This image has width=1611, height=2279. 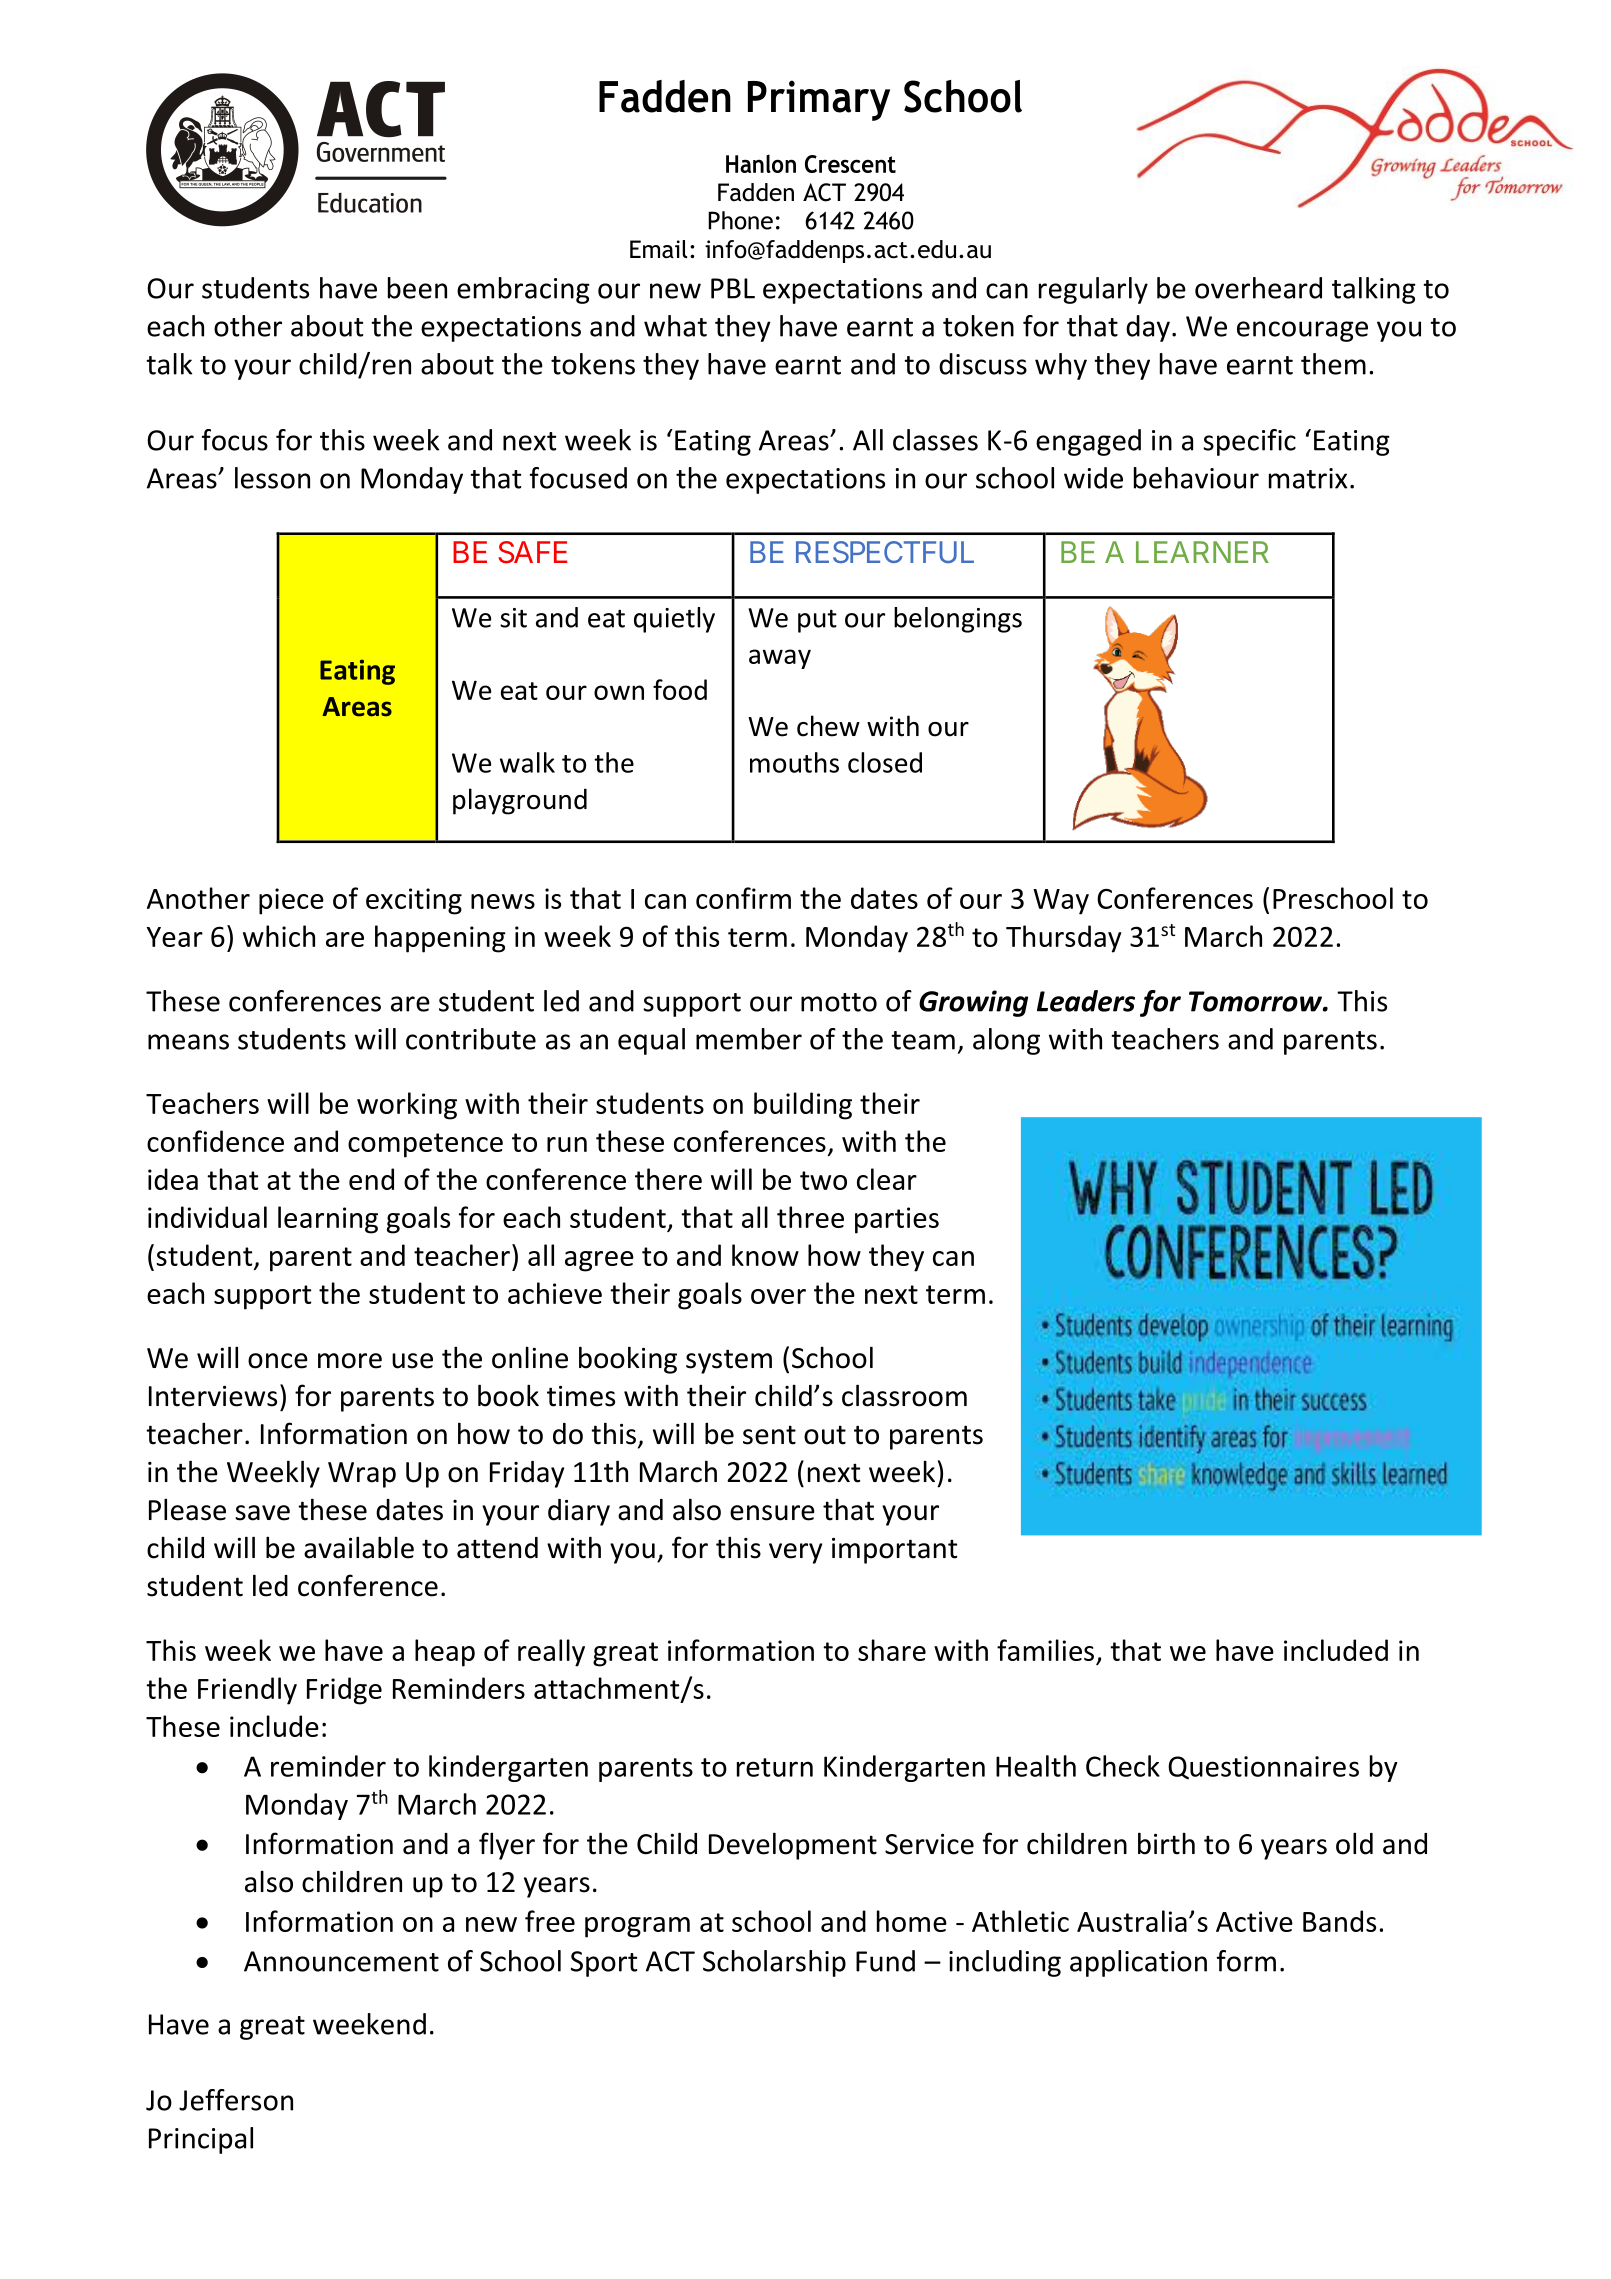 What do you see at coordinates (803, 1106) in the image?
I see `building` at bounding box center [803, 1106].
